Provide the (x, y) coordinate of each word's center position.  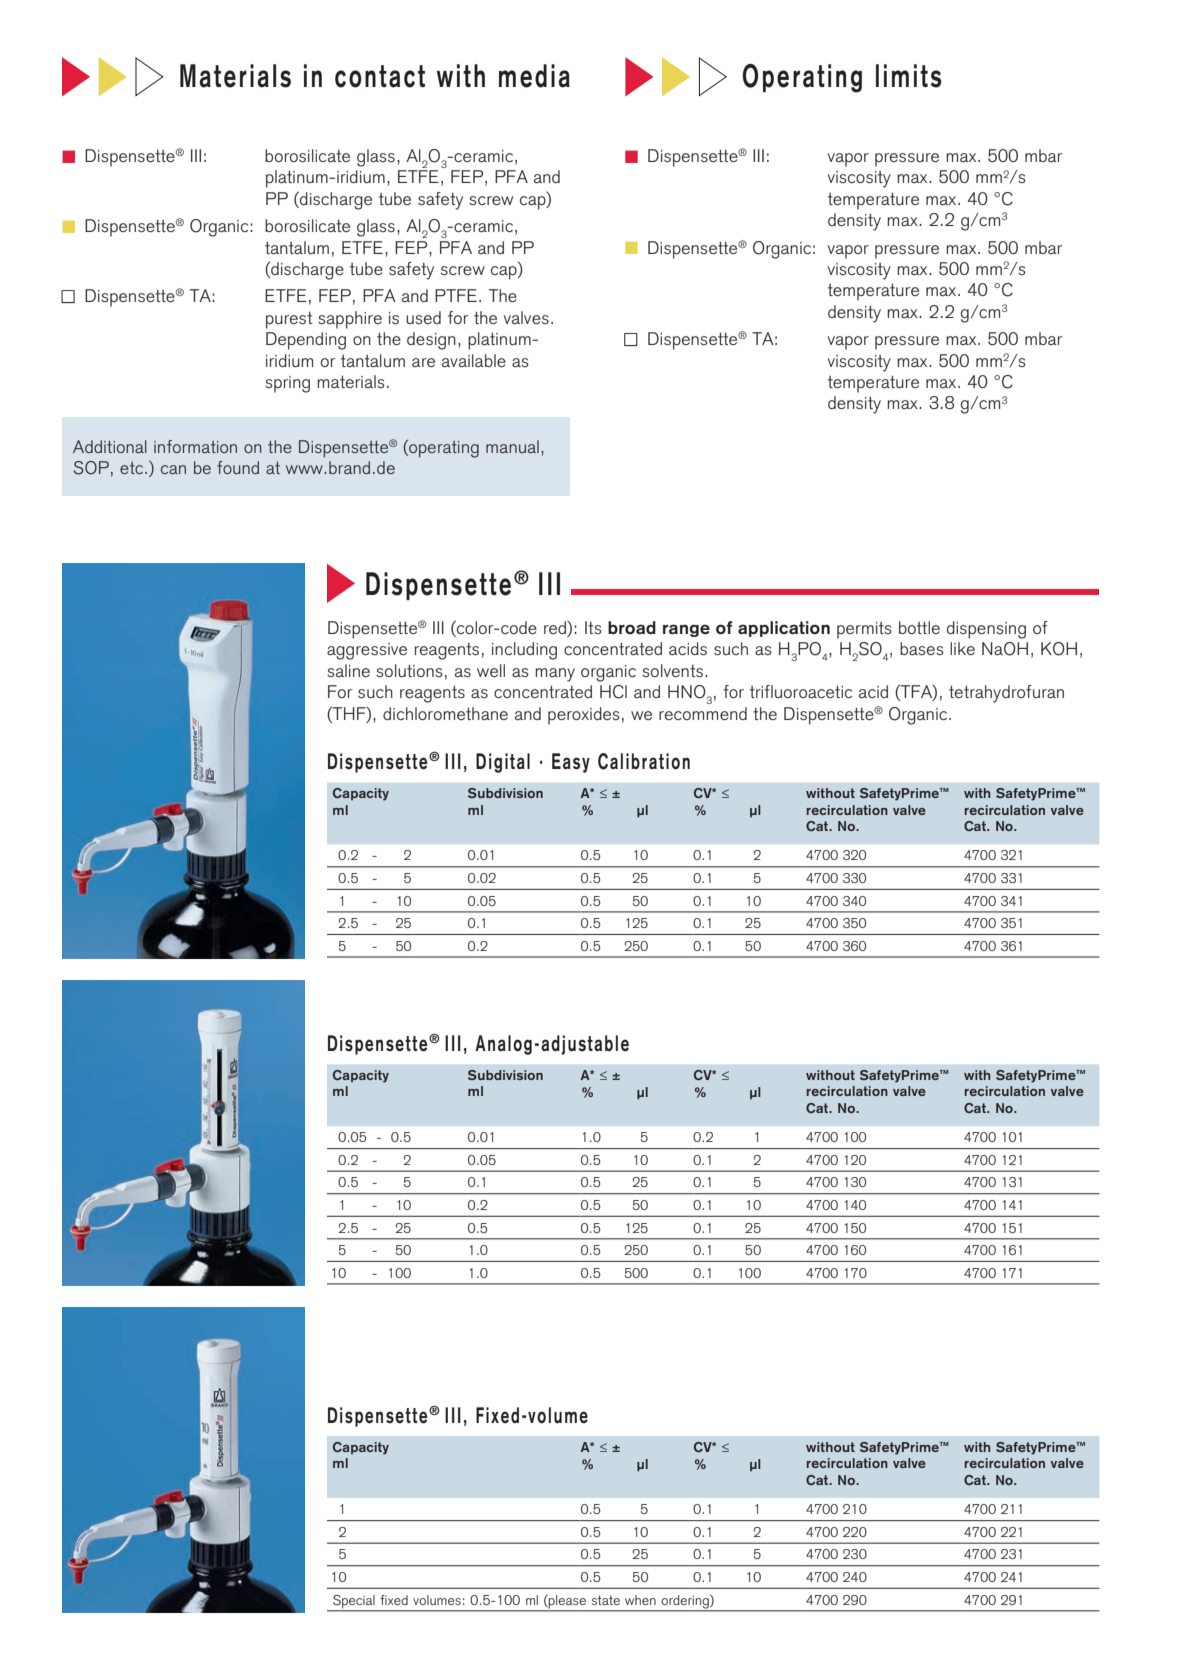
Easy (571, 763)
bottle (919, 627)
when (640, 1600)
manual (512, 446)
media (534, 76)
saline (348, 670)
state (606, 1600)
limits (909, 76)
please (567, 1601)
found (238, 467)
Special (354, 1601)
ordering (686, 1602)
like (962, 648)
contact (380, 76)
